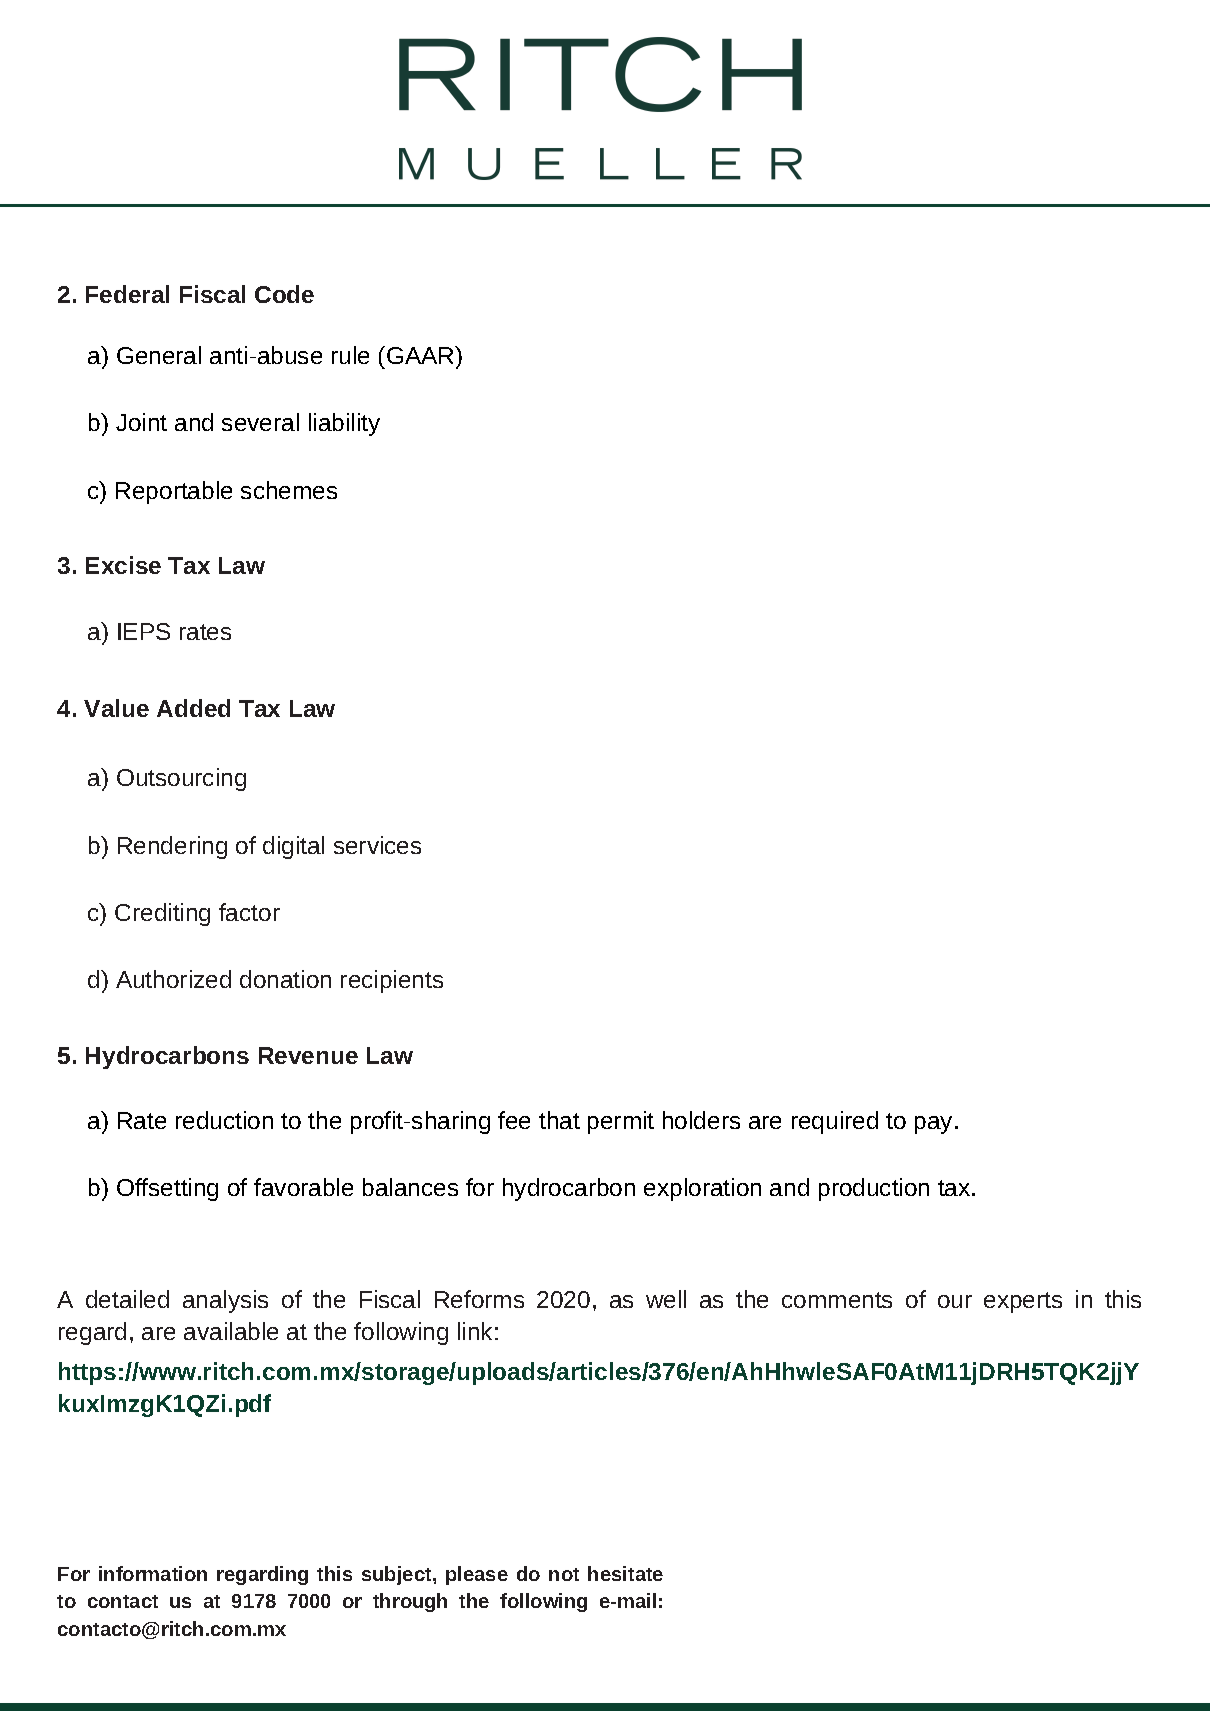 Image resolution: width=1210 pixels, height=1711 pixels. I want to click on Added, so click(193, 708).
